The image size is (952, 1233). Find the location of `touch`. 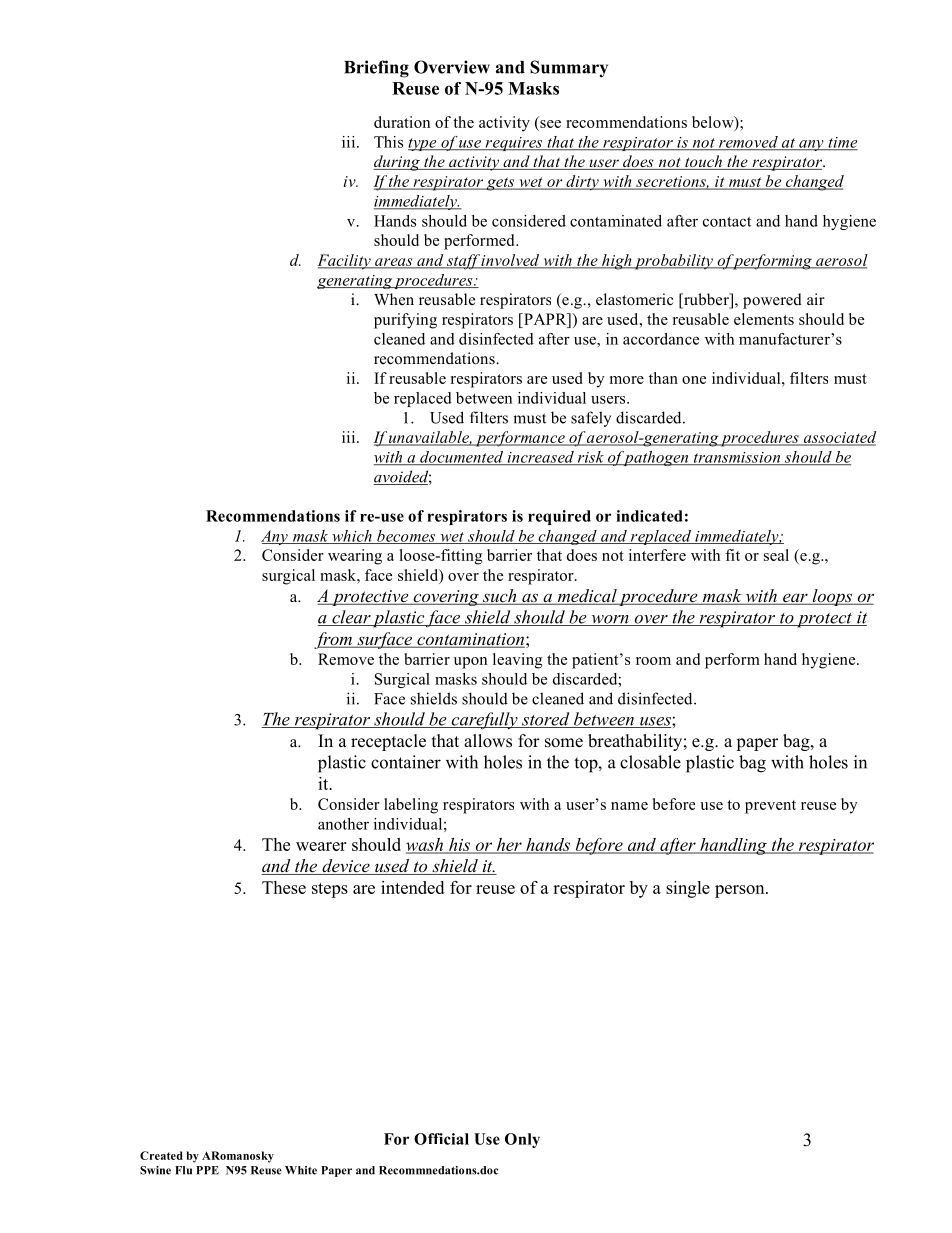

touch is located at coordinates (703, 162).
